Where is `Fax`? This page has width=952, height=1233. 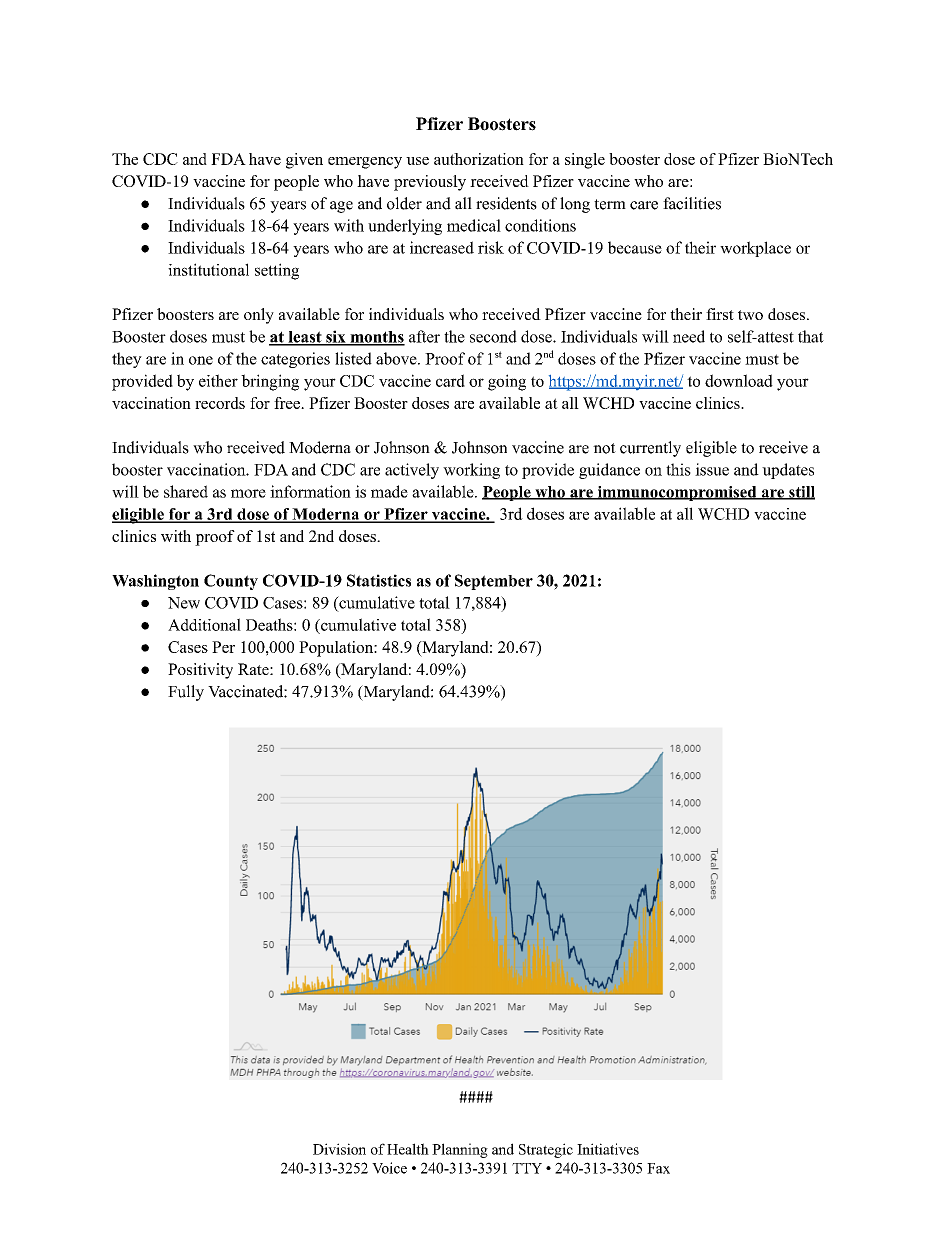
Fax is located at coordinates (658, 1168).
